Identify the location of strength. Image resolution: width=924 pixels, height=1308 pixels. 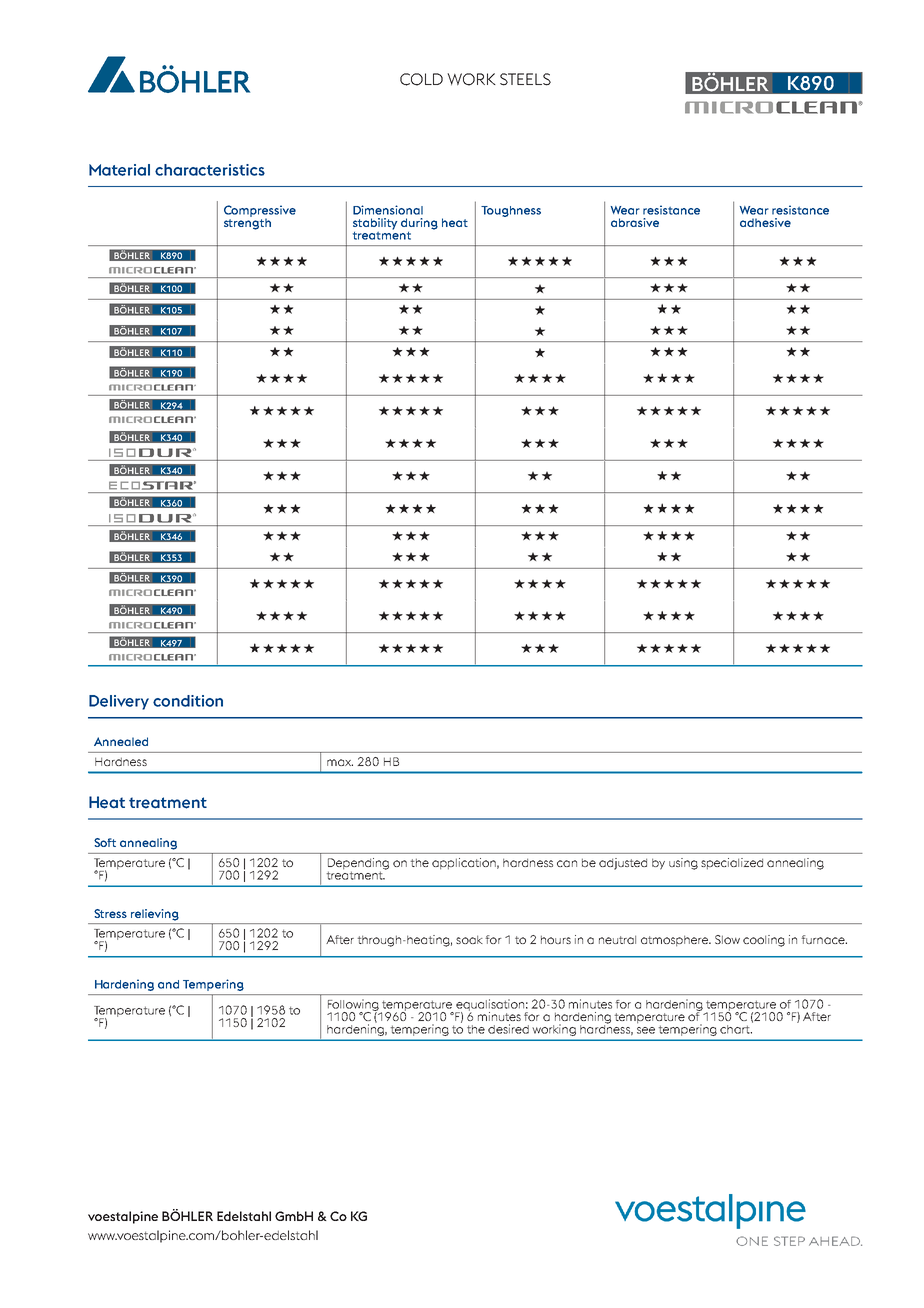
(247, 223).
